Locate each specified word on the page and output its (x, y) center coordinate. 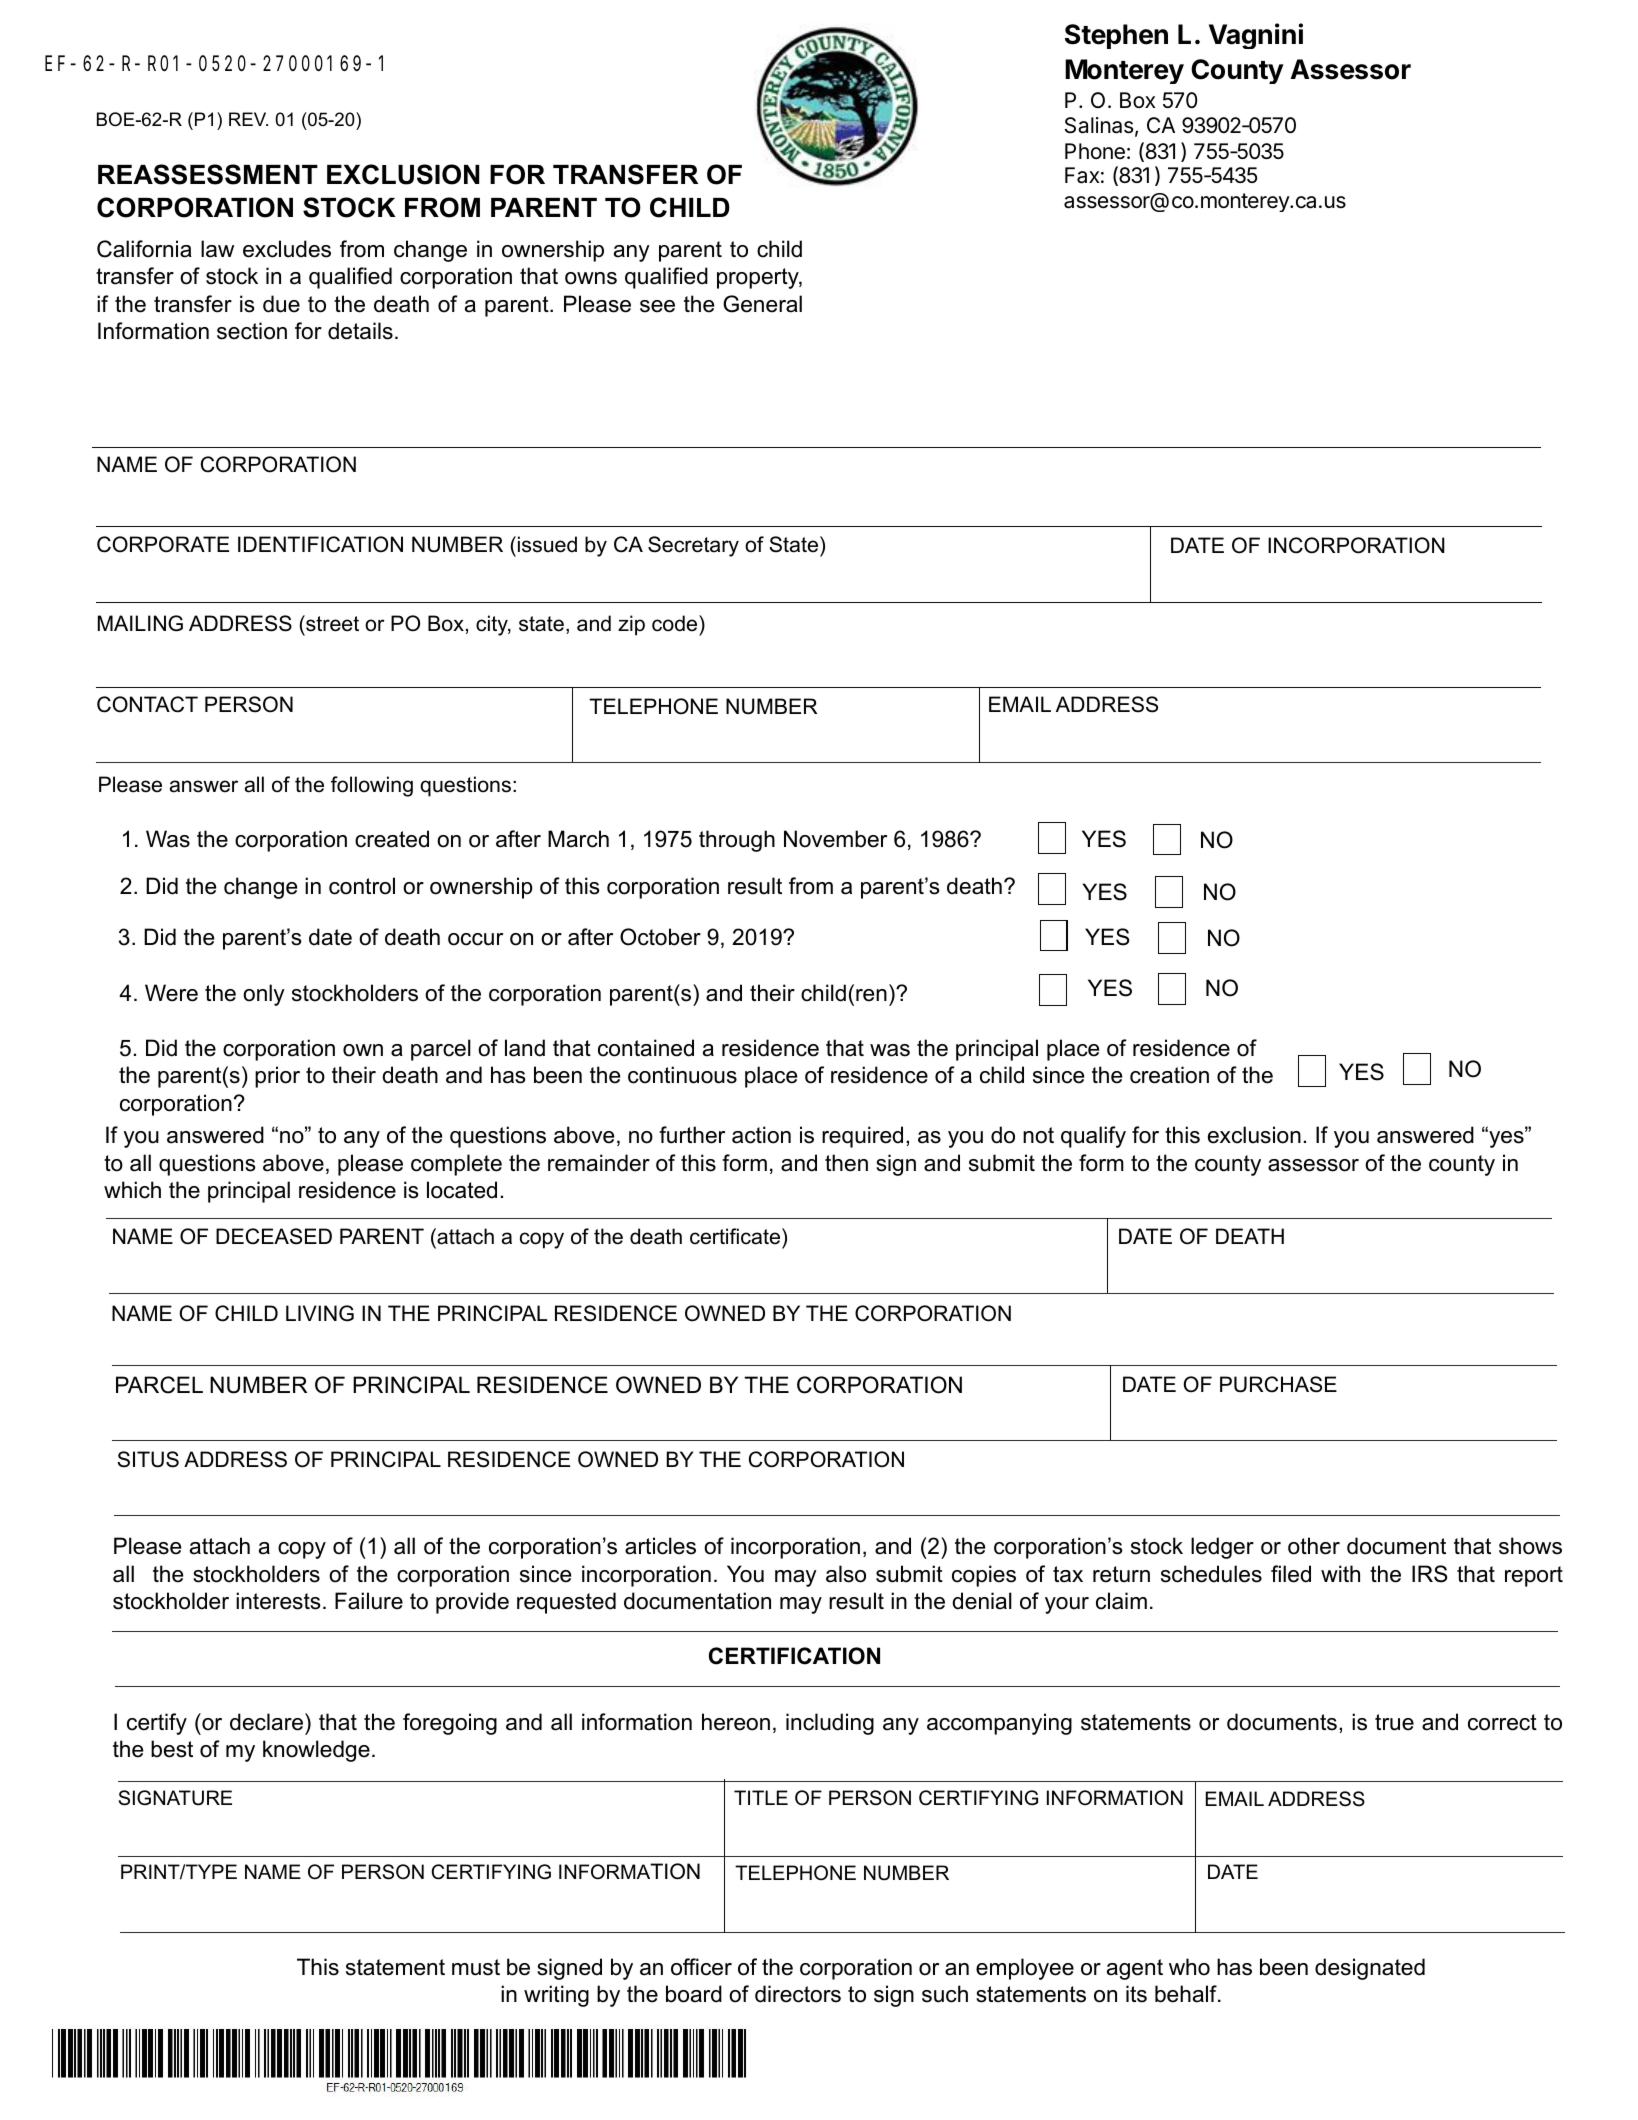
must (476, 1967)
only (264, 995)
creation (1169, 1075)
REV (248, 119)
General (762, 304)
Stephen (1116, 36)
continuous (682, 1075)
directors (798, 1994)
